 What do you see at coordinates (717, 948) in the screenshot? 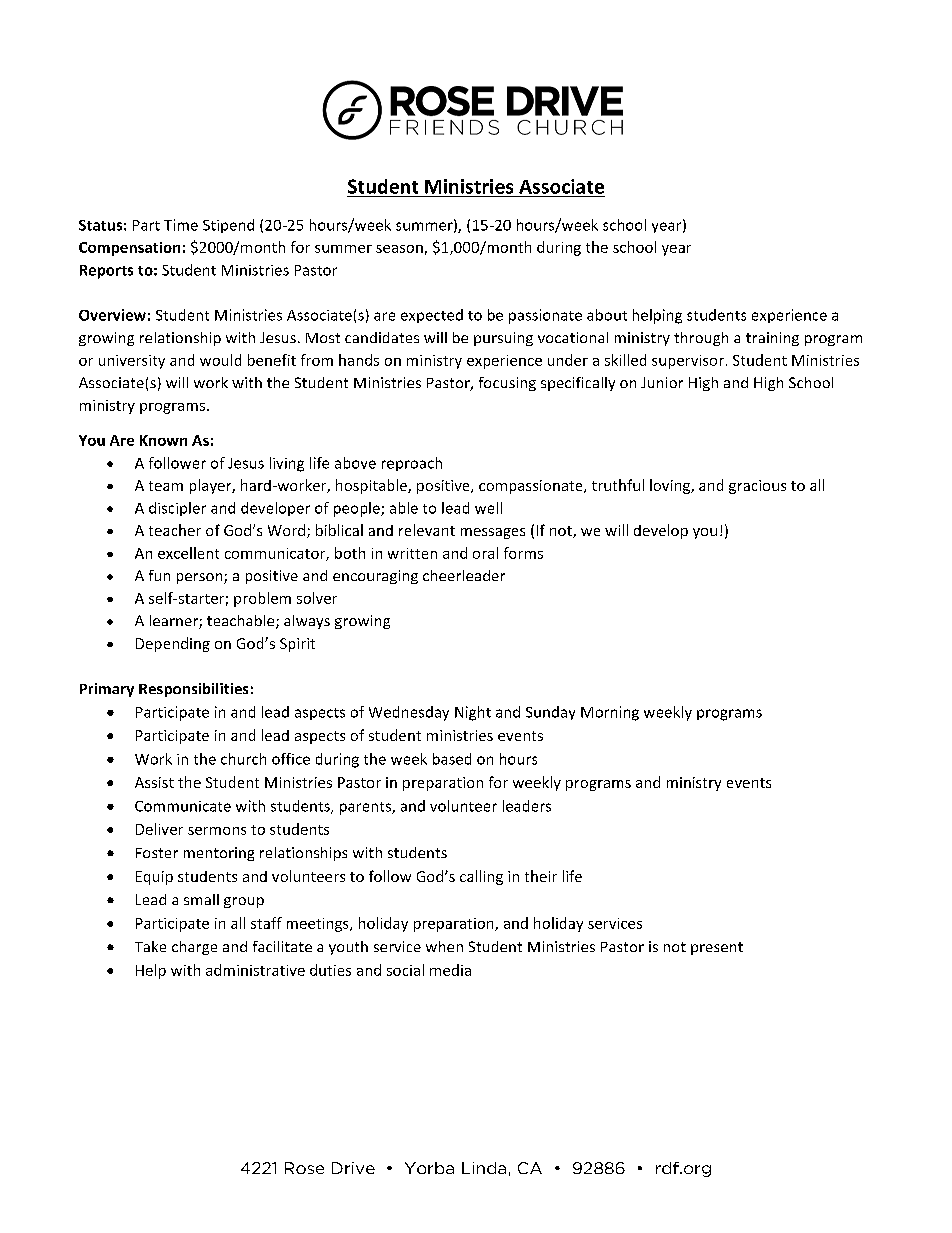
I see `present` at bounding box center [717, 948].
